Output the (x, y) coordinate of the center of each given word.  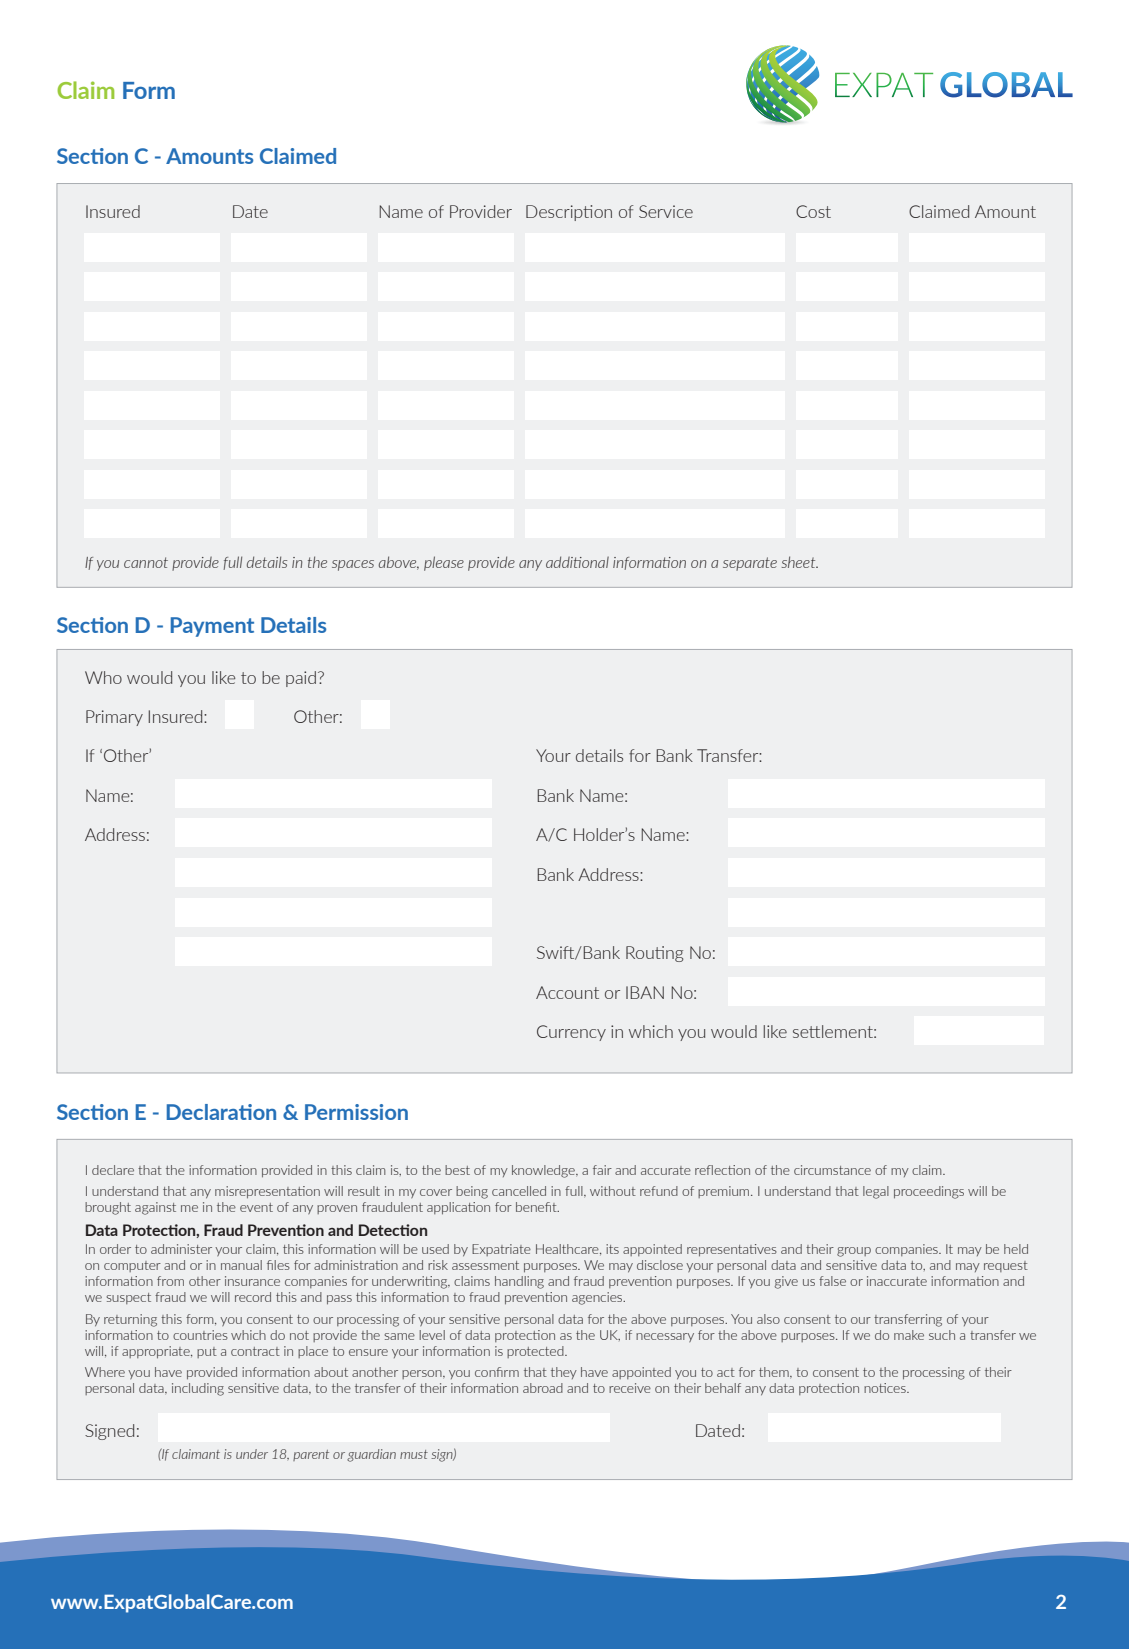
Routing (654, 954)
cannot (146, 562)
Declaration (221, 1112)
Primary (114, 718)
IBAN (645, 992)
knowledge (544, 1171)
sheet (800, 562)
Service (666, 211)
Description (569, 213)
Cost (813, 211)
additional (577, 562)
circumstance (832, 1170)
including (198, 1389)
